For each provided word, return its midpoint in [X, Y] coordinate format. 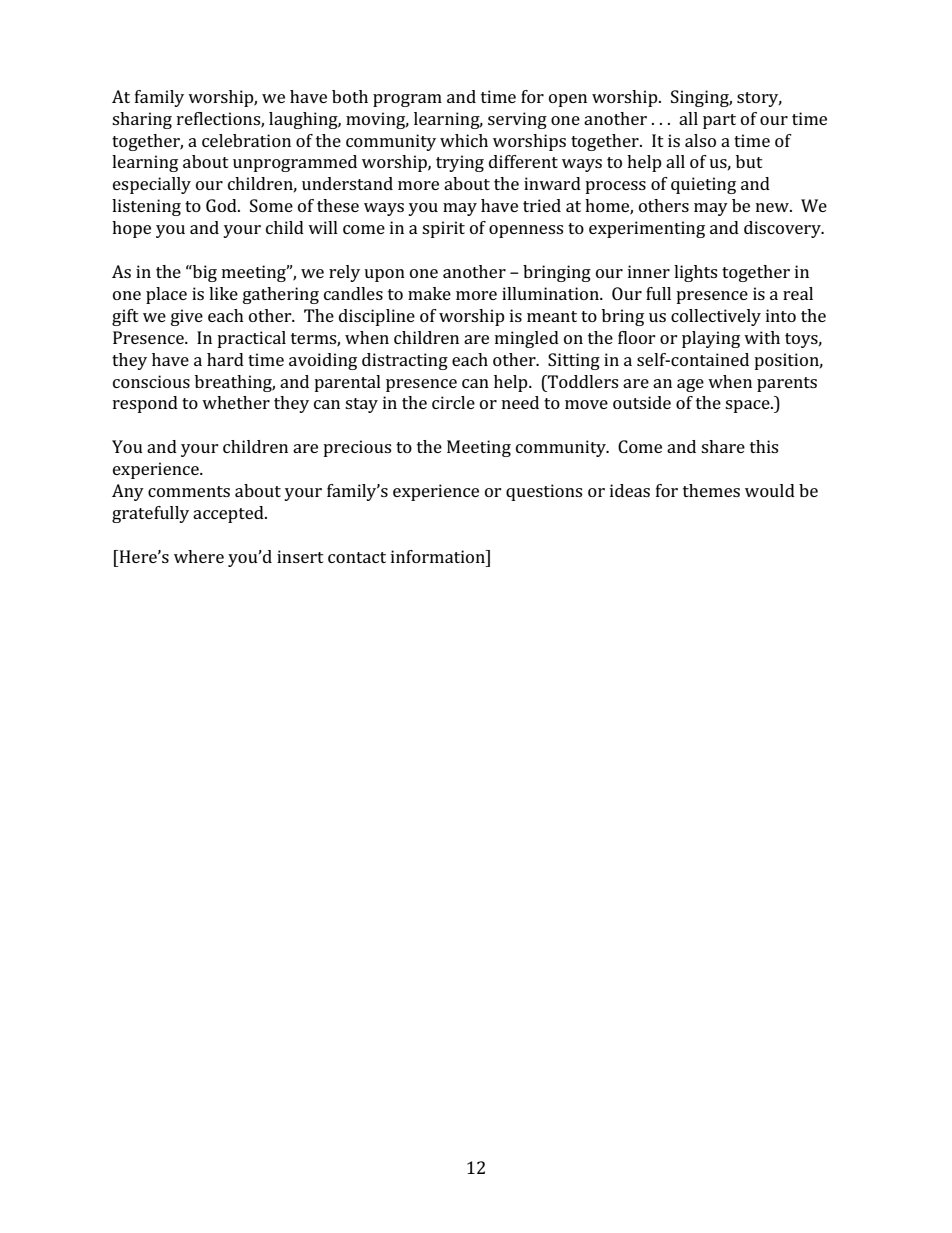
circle [453, 402]
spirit [443, 229]
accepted [229, 514]
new [773, 207]
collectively [716, 317]
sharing [142, 120]
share [723, 446]
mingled [527, 339]
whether [236, 402]
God [222, 205]
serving [517, 120]
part [719, 121]
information [439, 556]
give [187, 317]
